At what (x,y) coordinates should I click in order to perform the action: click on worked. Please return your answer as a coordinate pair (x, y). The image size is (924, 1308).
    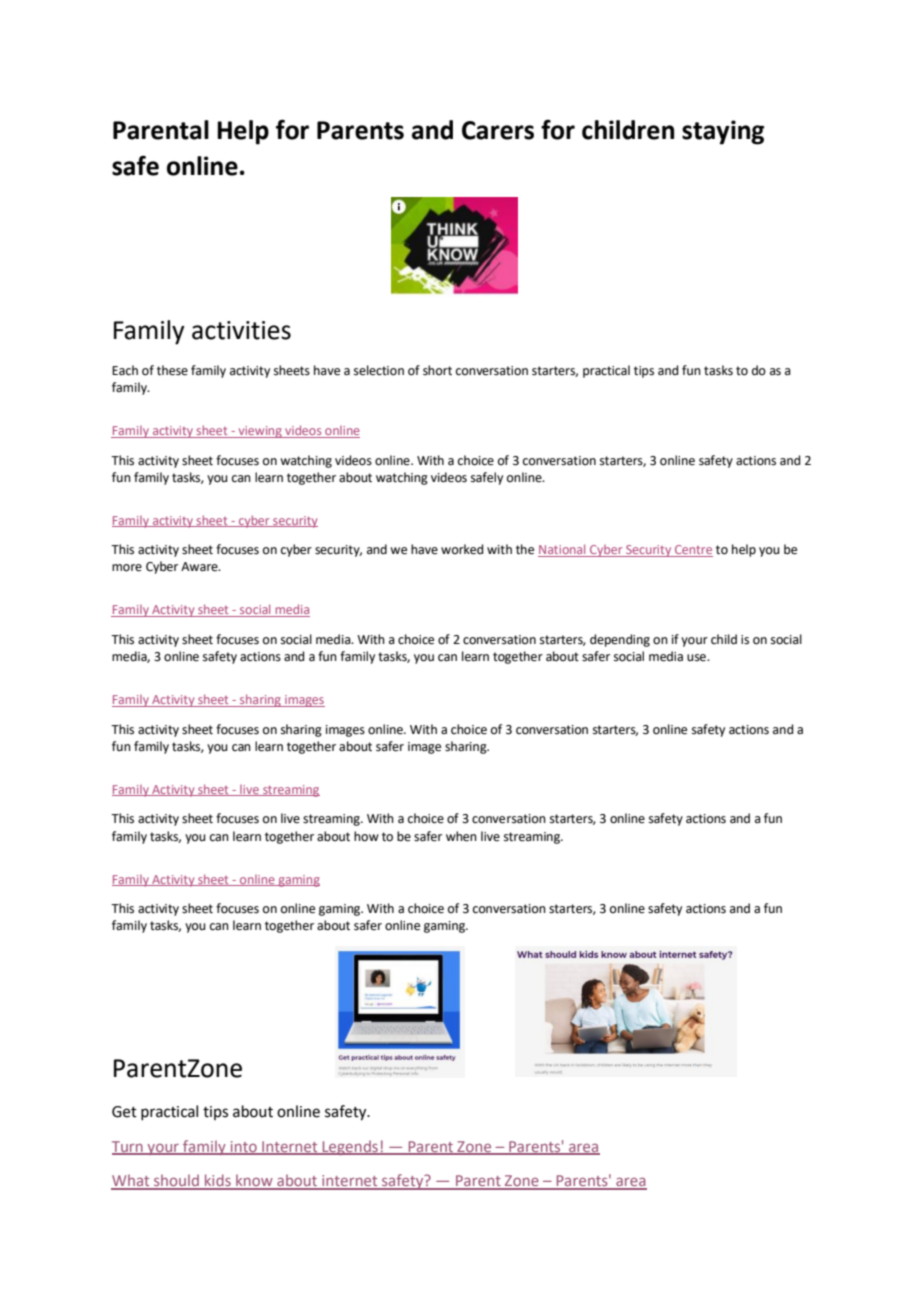
    Looking at the image, I should click on (462, 549).
